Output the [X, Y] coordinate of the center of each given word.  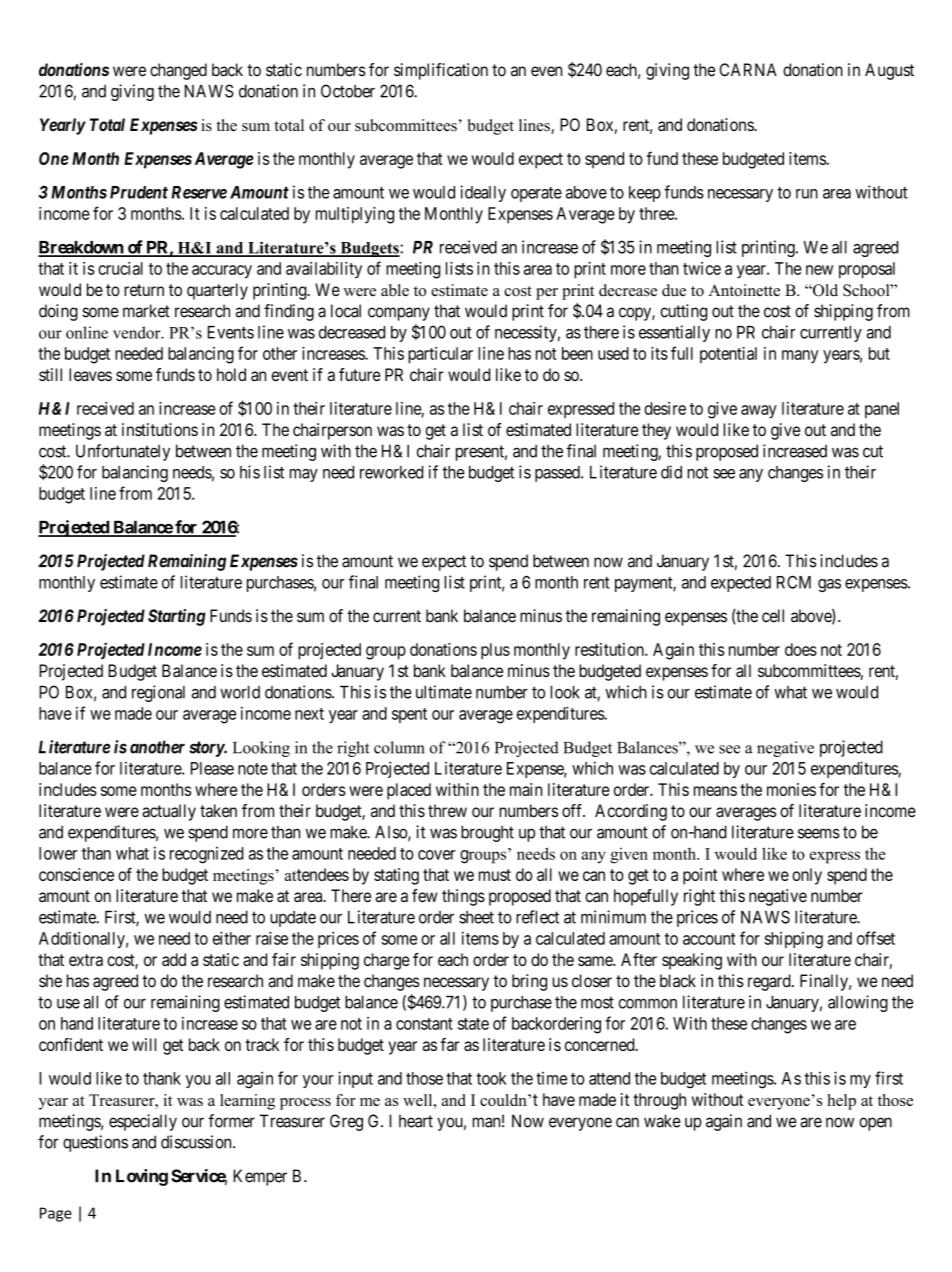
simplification [441, 71]
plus [495, 651]
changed [178, 71]
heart [416, 1121]
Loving [142, 1177]
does [801, 649]
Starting [177, 617]
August [889, 71]
